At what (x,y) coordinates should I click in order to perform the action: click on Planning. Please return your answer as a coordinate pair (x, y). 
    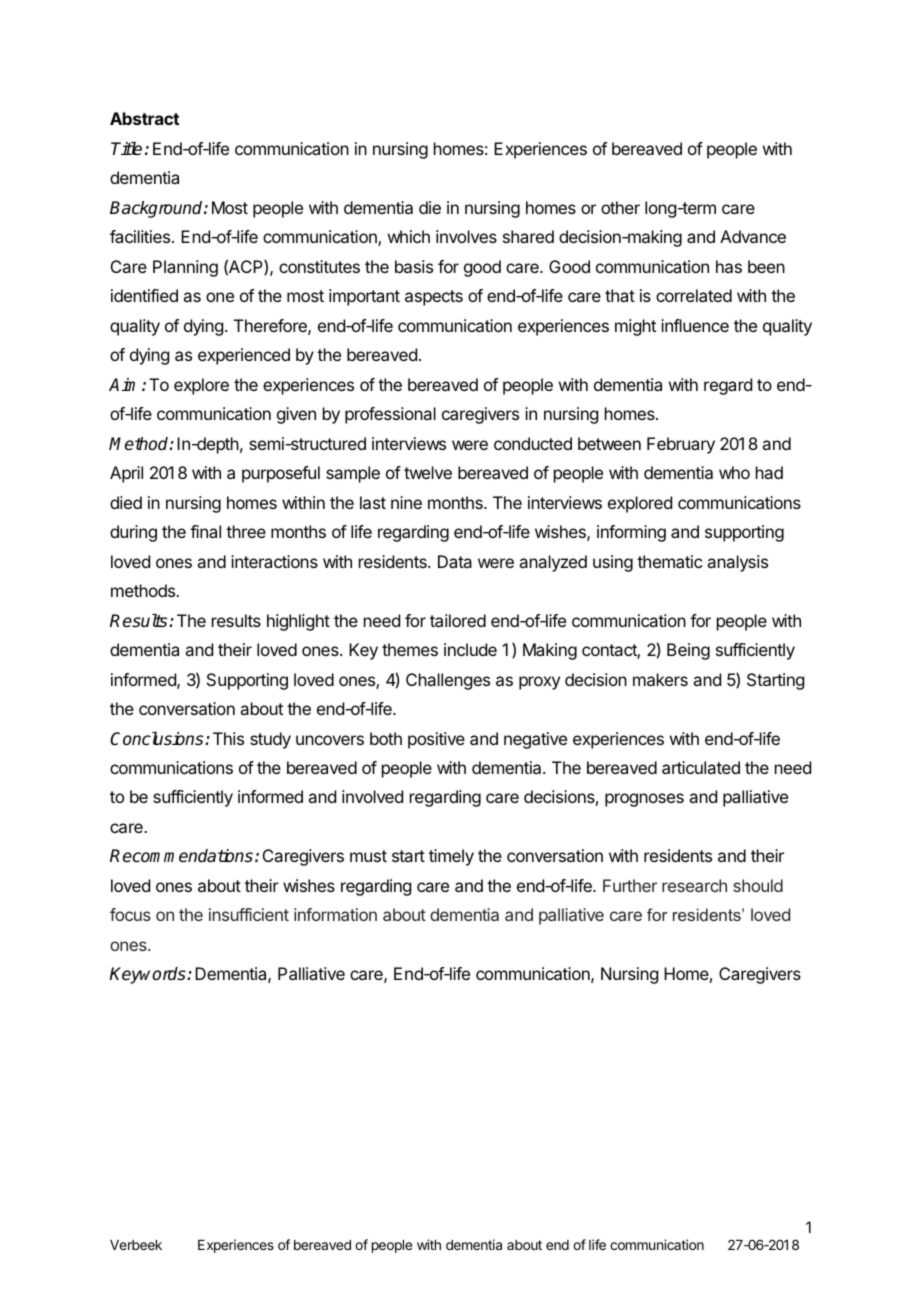
    Looking at the image, I should click on (185, 268).
